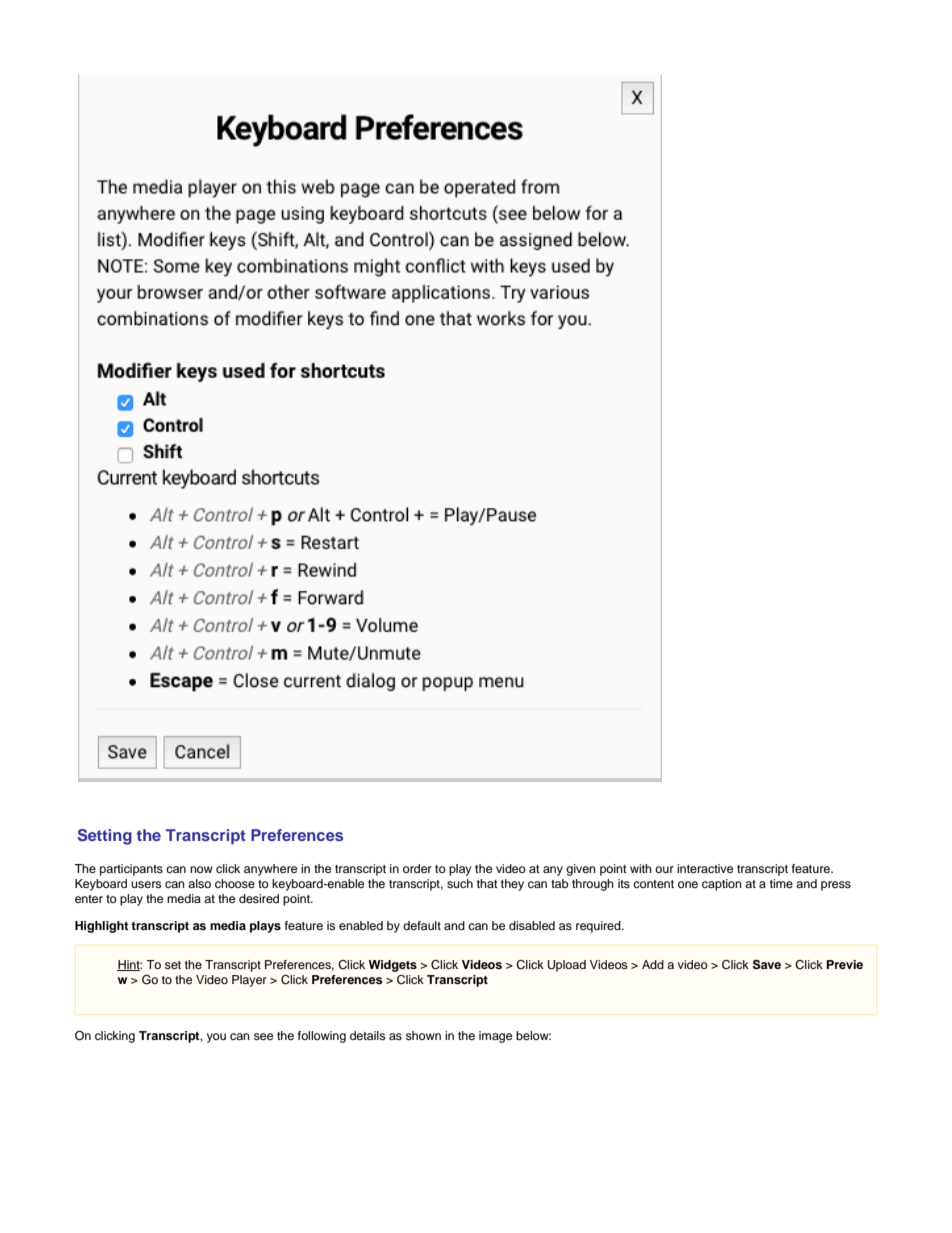 This screenshot has height=1233, width=952. I want to click on default, so click(422, 925).
